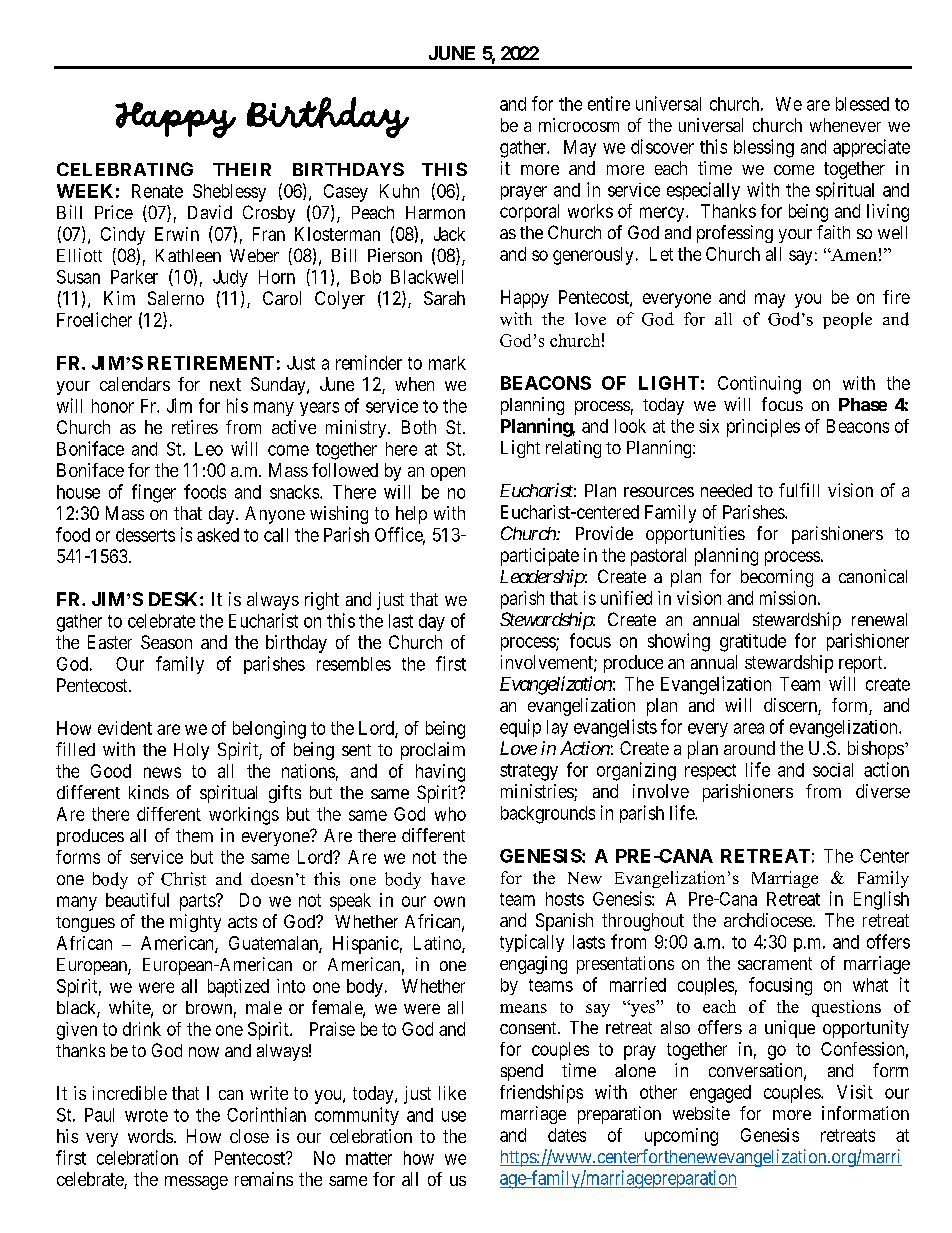 This page has height=1233, width=952. Describe the element at coordinates (520, 728) in the page. I see `equip` at that location.
